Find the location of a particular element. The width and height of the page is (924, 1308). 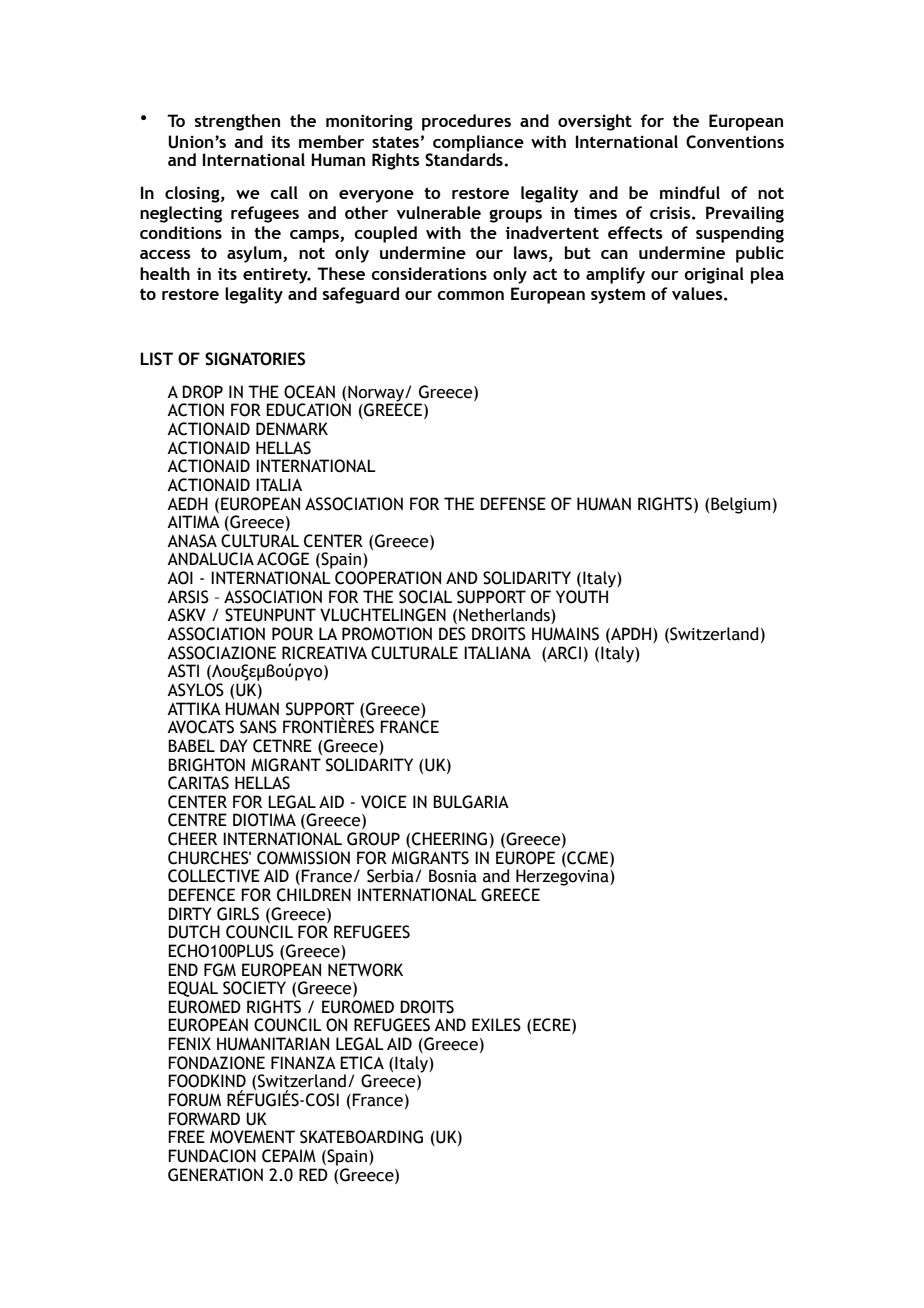

FGM is located at coordinates (220, 970).
